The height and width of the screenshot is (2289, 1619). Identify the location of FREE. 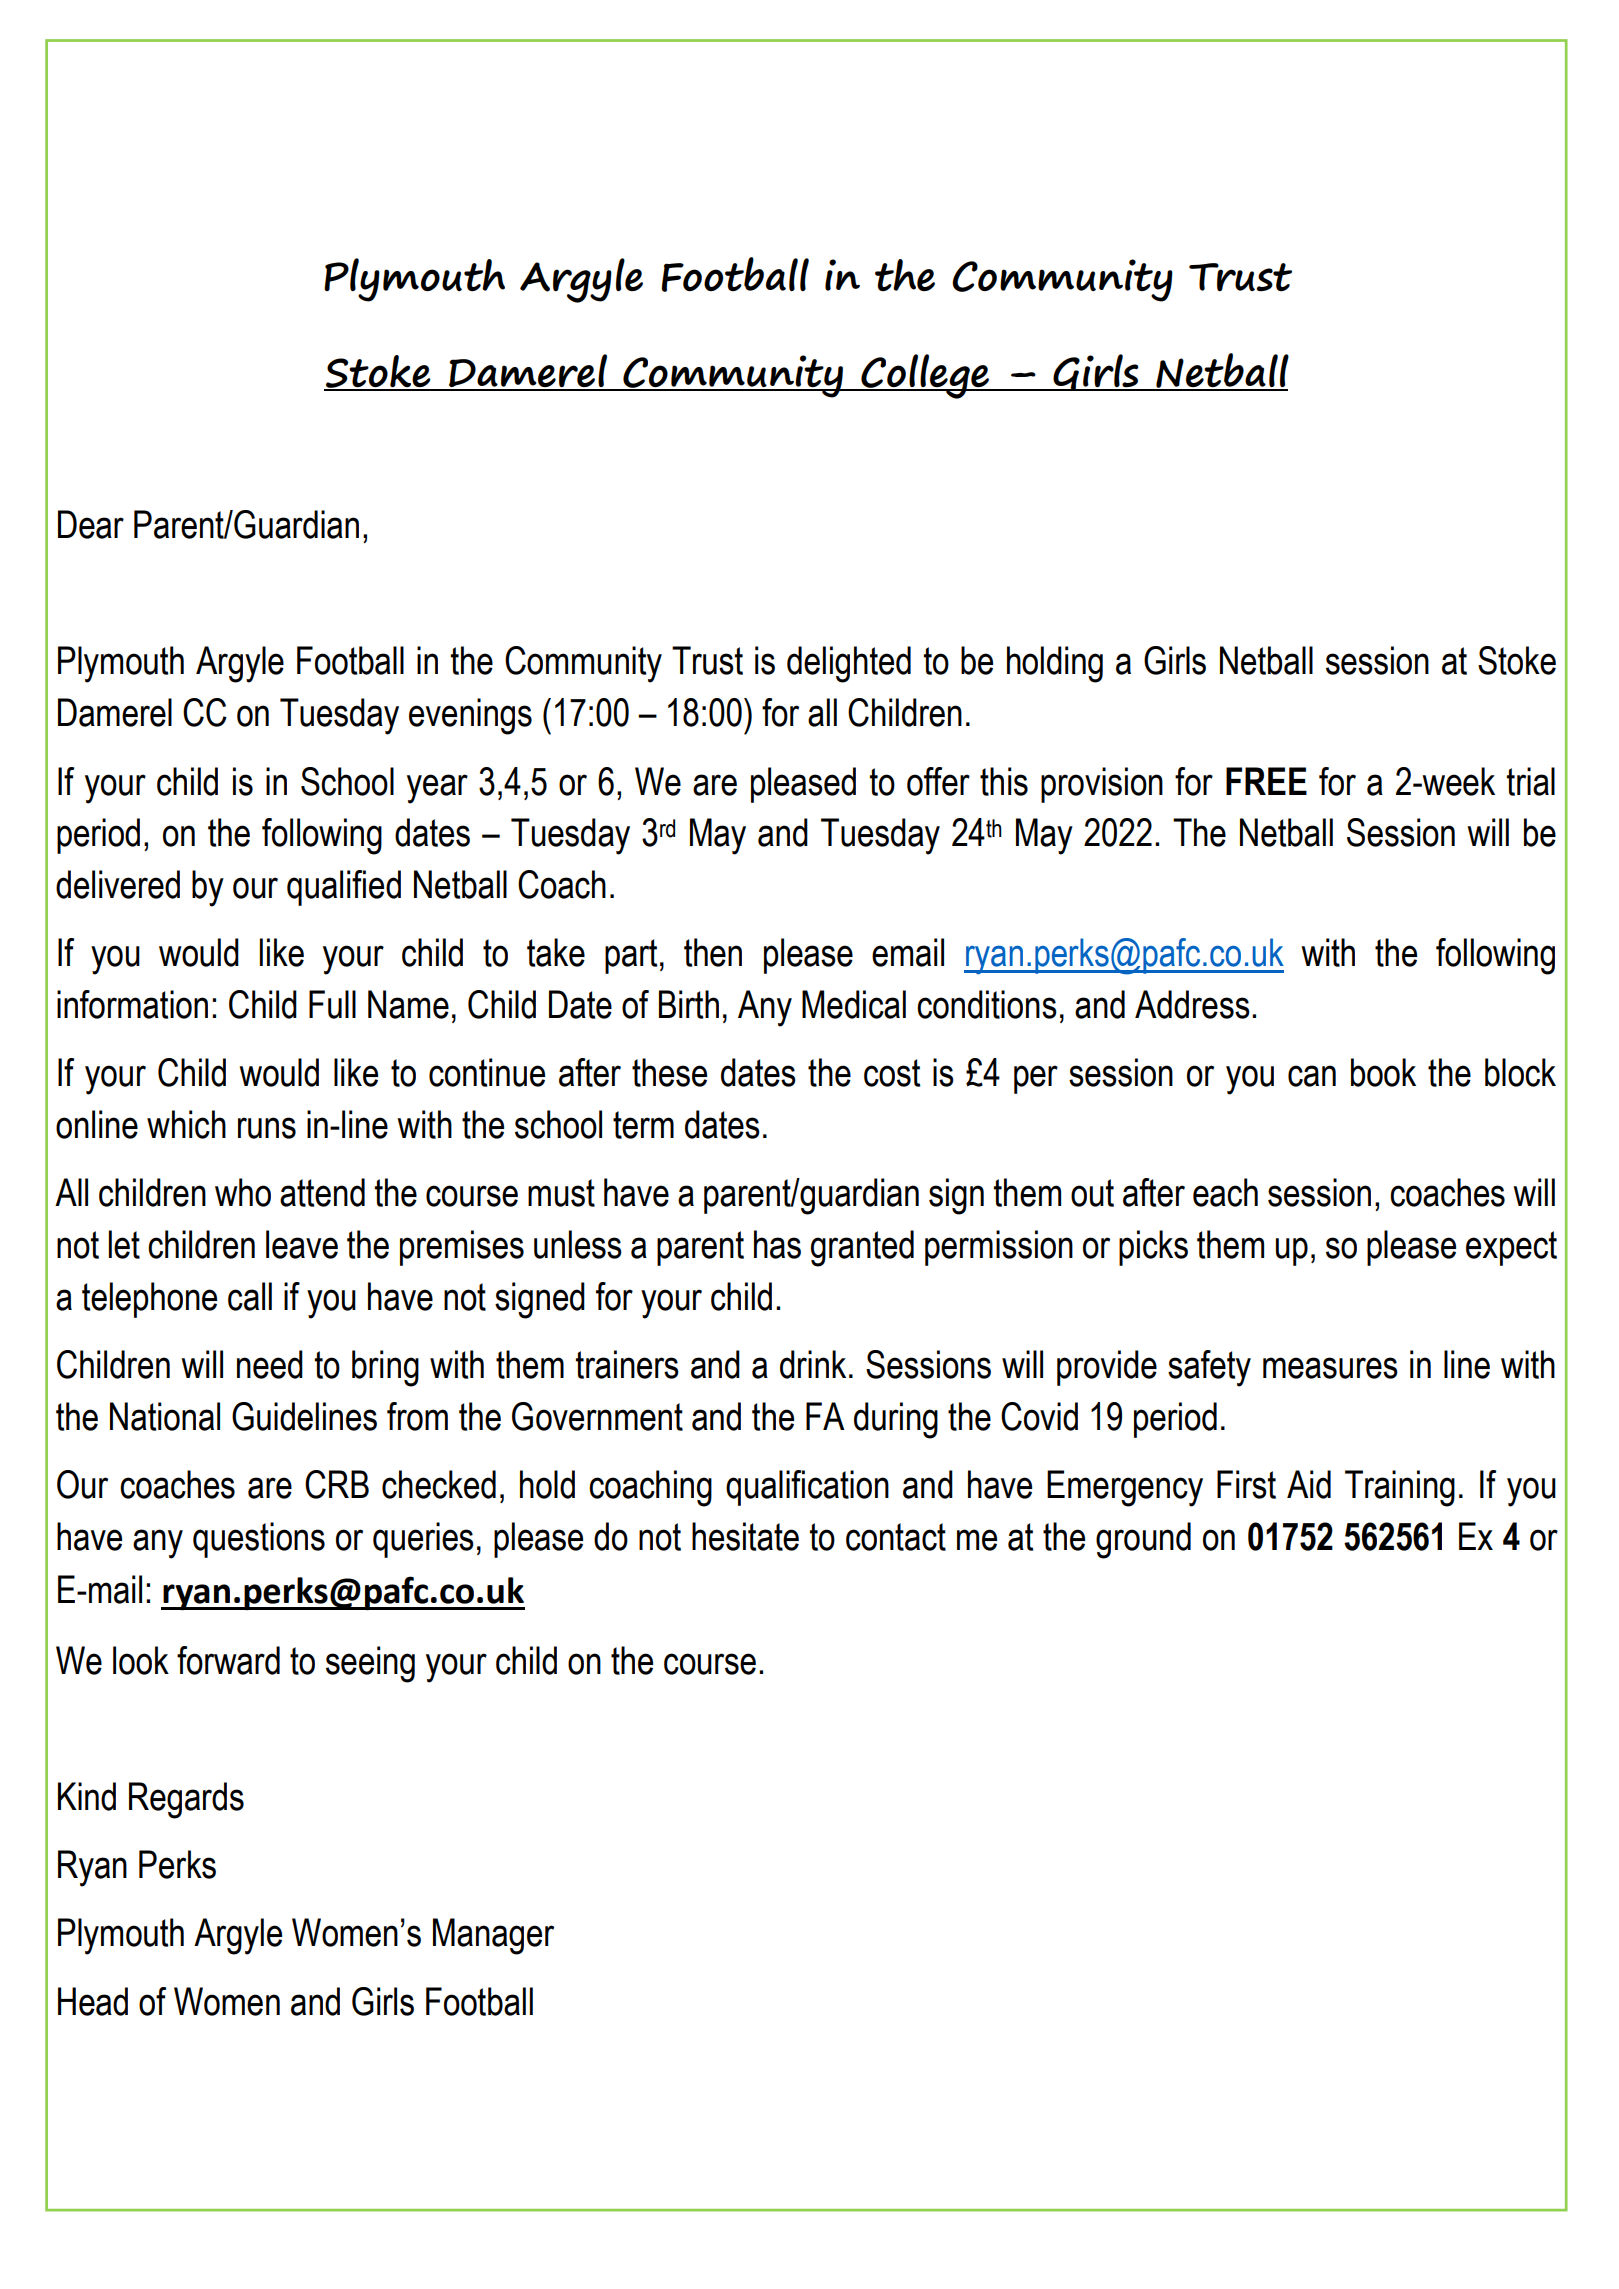
(1266, 781).
